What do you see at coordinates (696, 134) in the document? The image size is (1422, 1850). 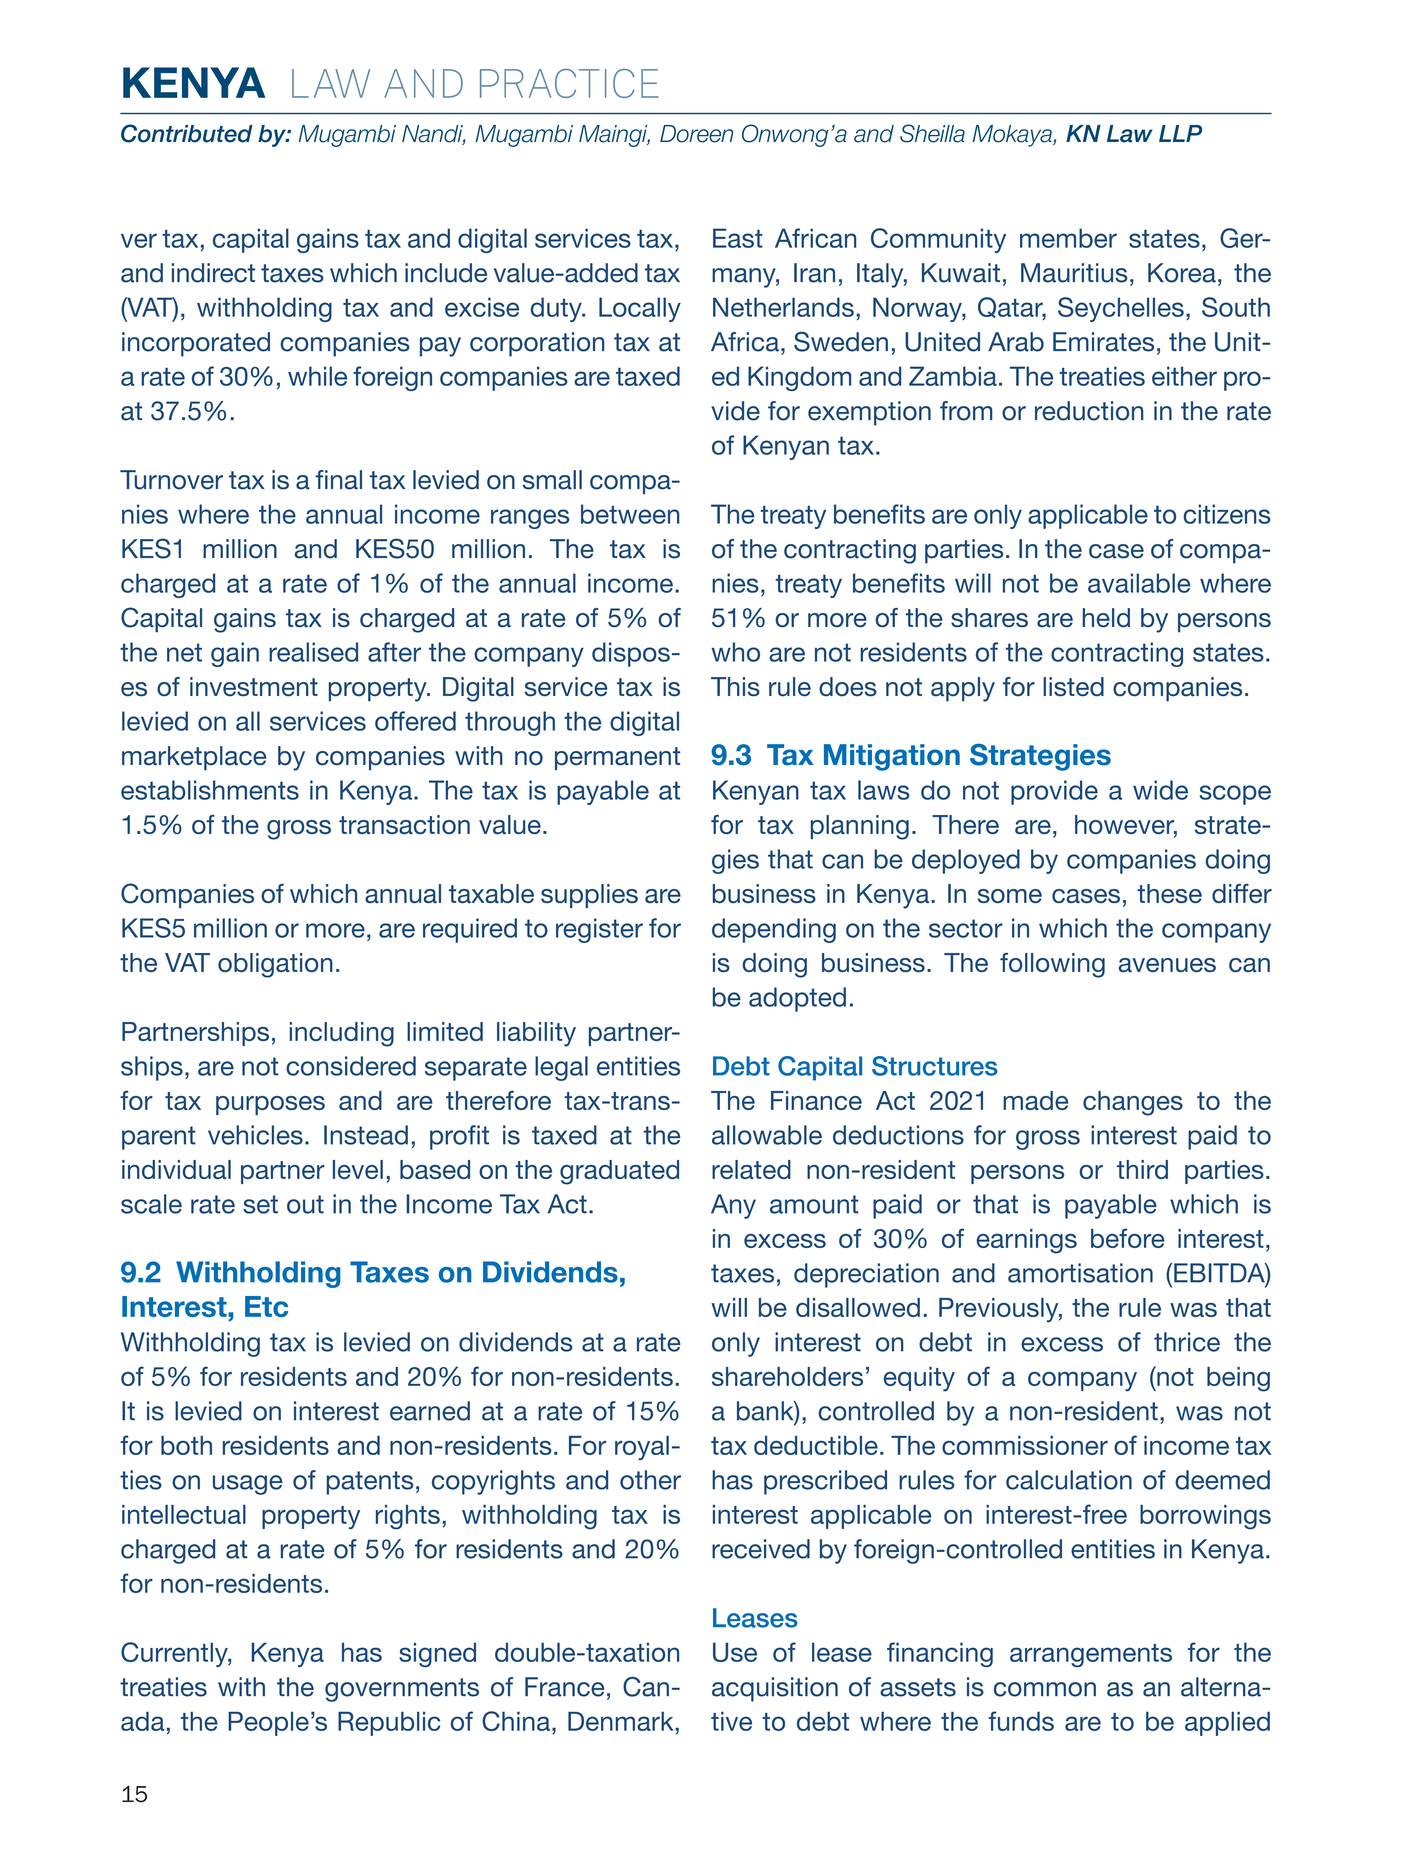 I see `Doreen` at bounding box center [696, 134].
